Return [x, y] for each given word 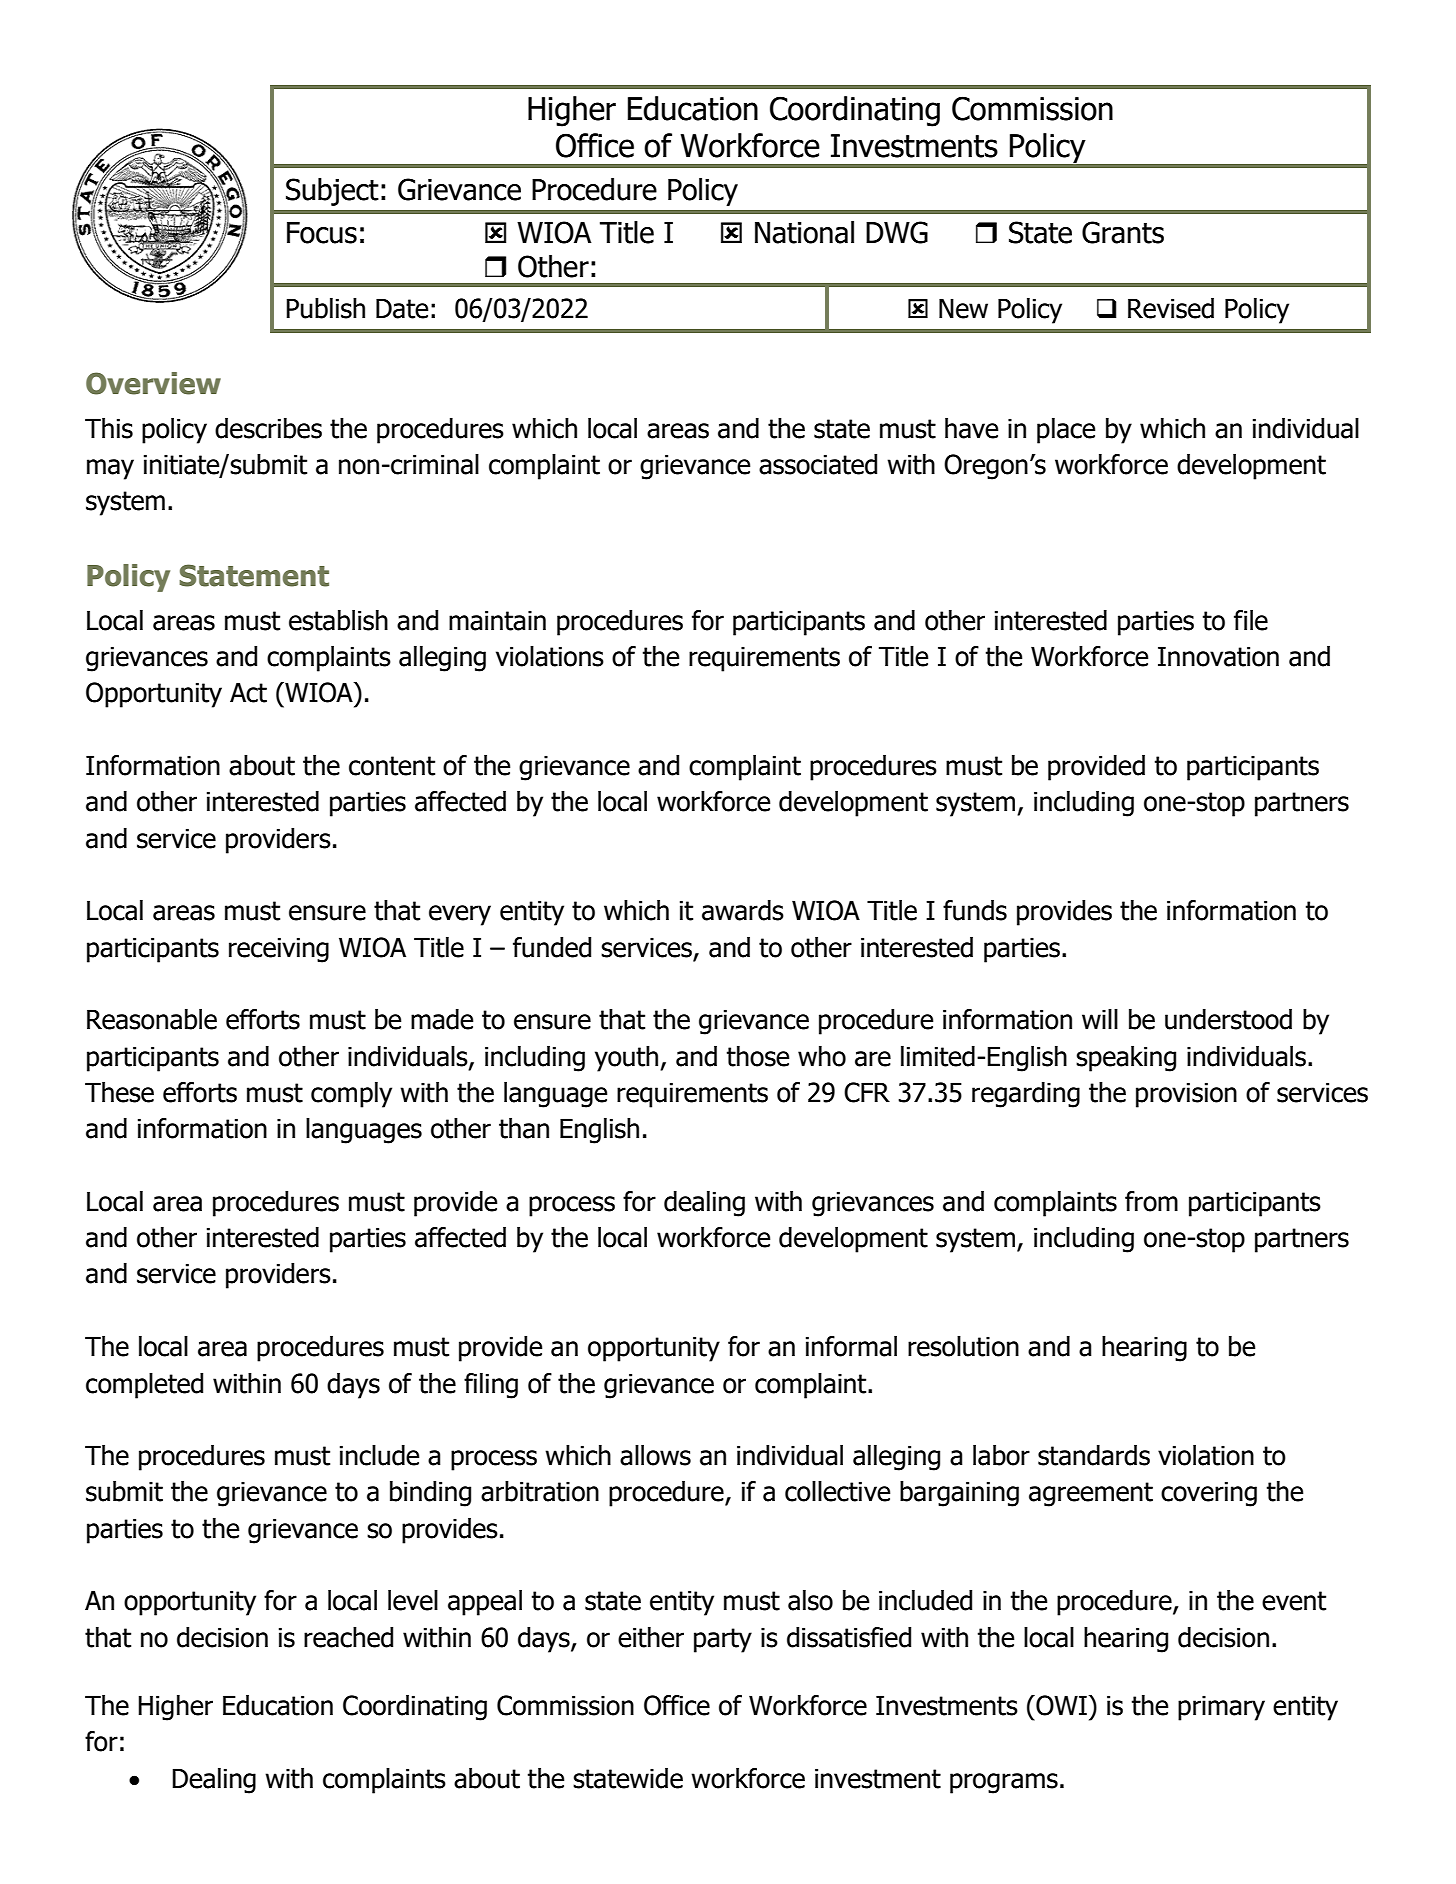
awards [743, 910]
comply [351, 1095]
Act [248, 692]
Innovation [1218, 656]
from [1151, 1201]
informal [851, 1346]
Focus [322, 233]
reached [348, 1637]
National [804, 232]
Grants [1123, 232]
